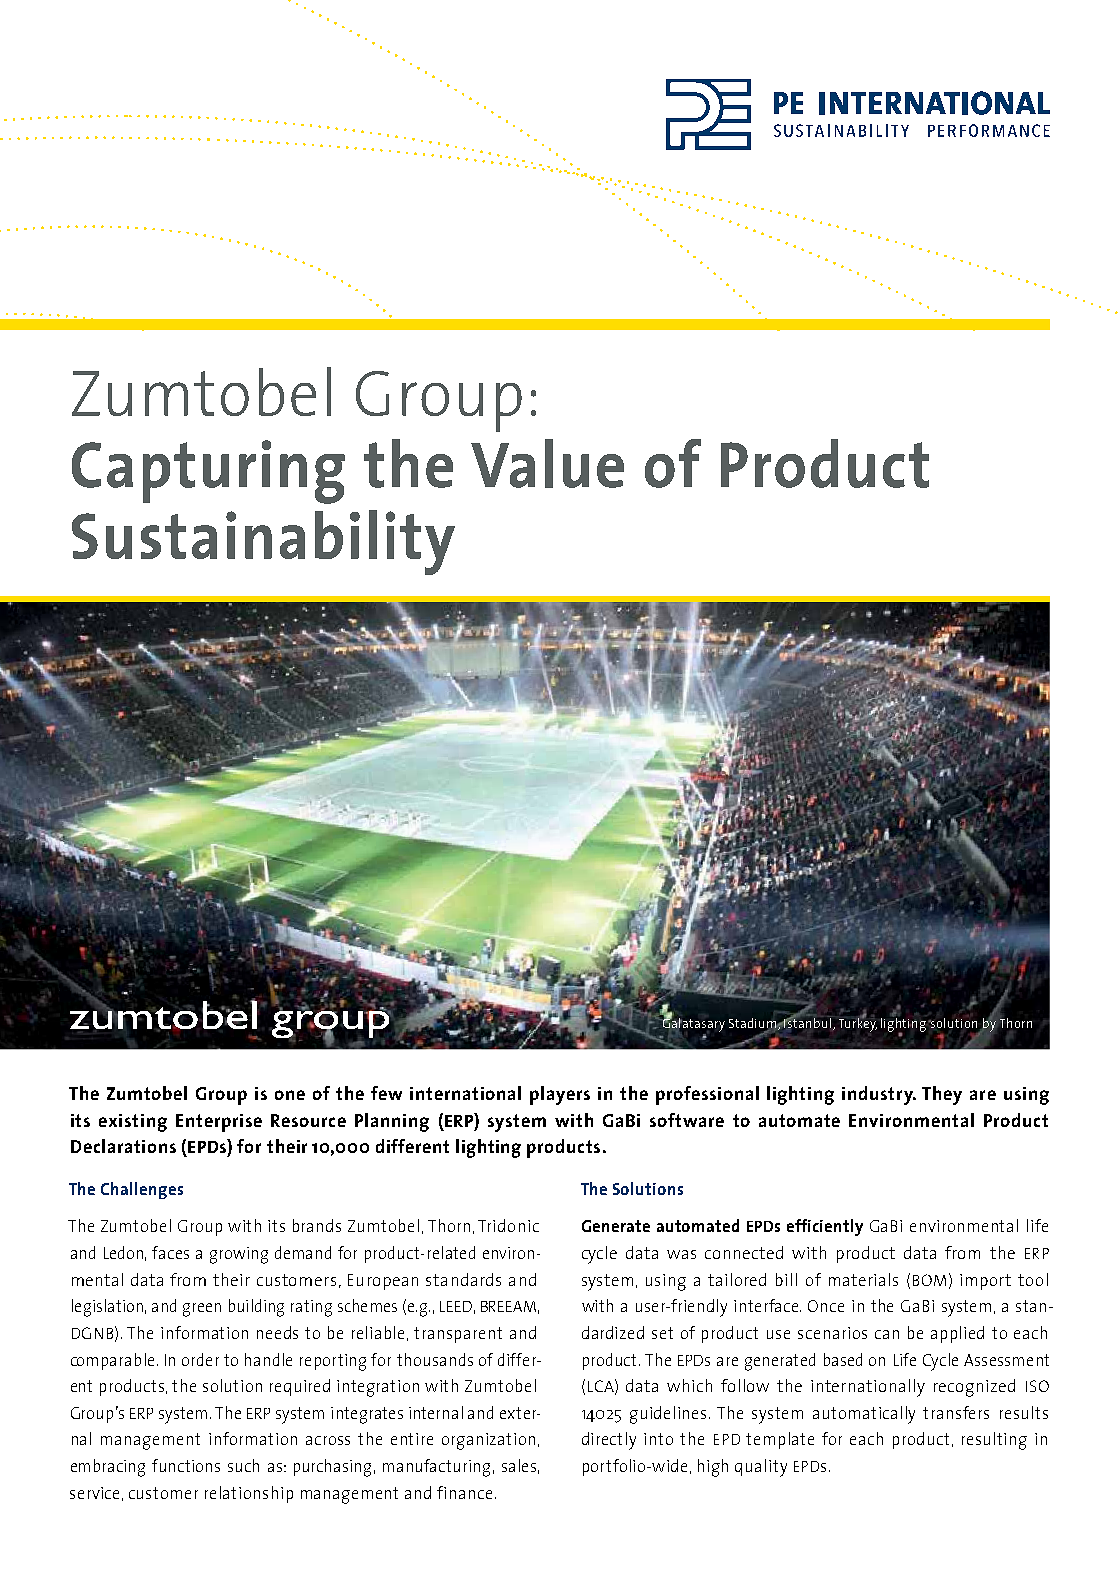  Describe the element at coordinates (290, 1095) in the screenshot. I see `one` at that location.
